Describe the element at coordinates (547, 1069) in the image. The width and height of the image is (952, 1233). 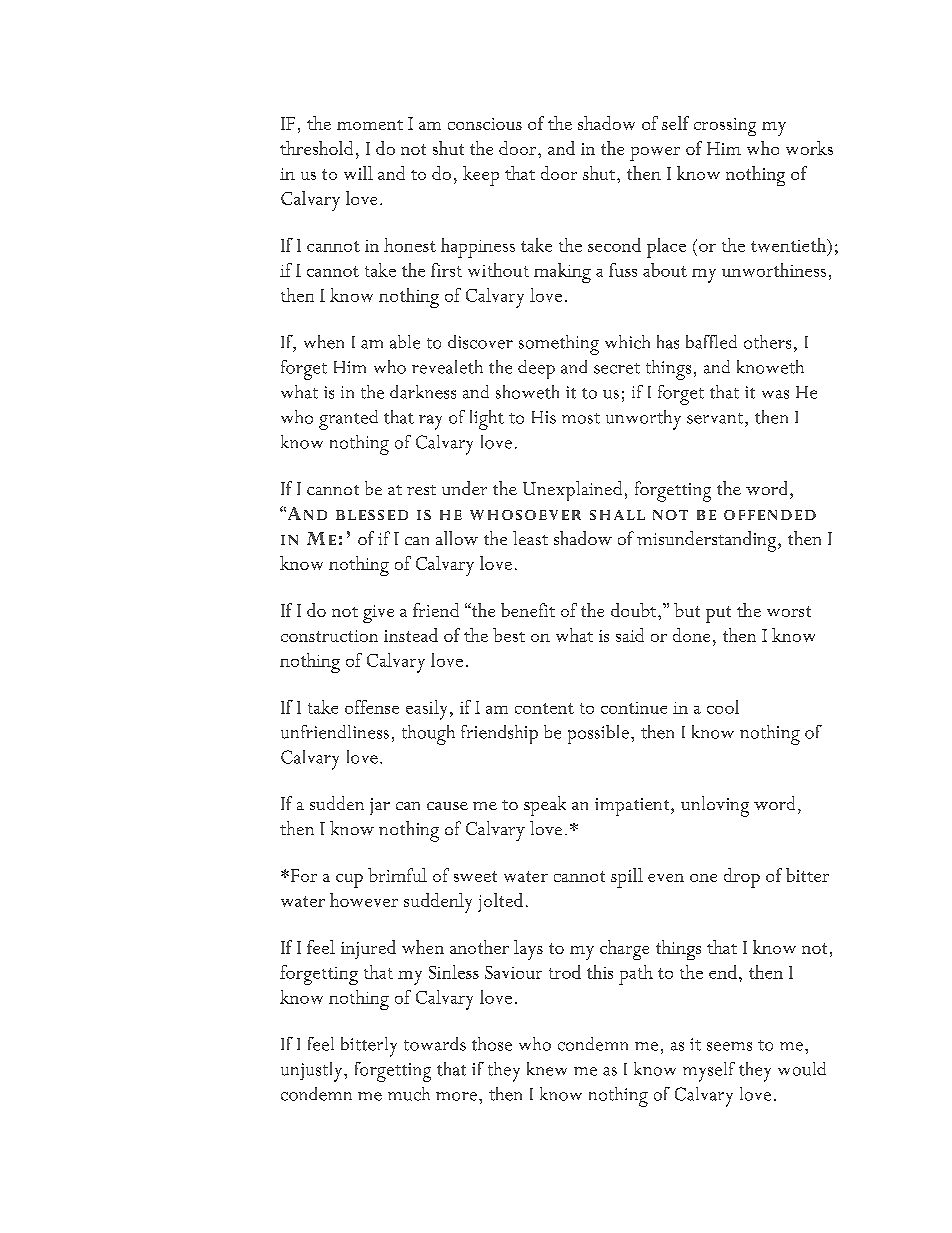
I see `knew` at that location.
